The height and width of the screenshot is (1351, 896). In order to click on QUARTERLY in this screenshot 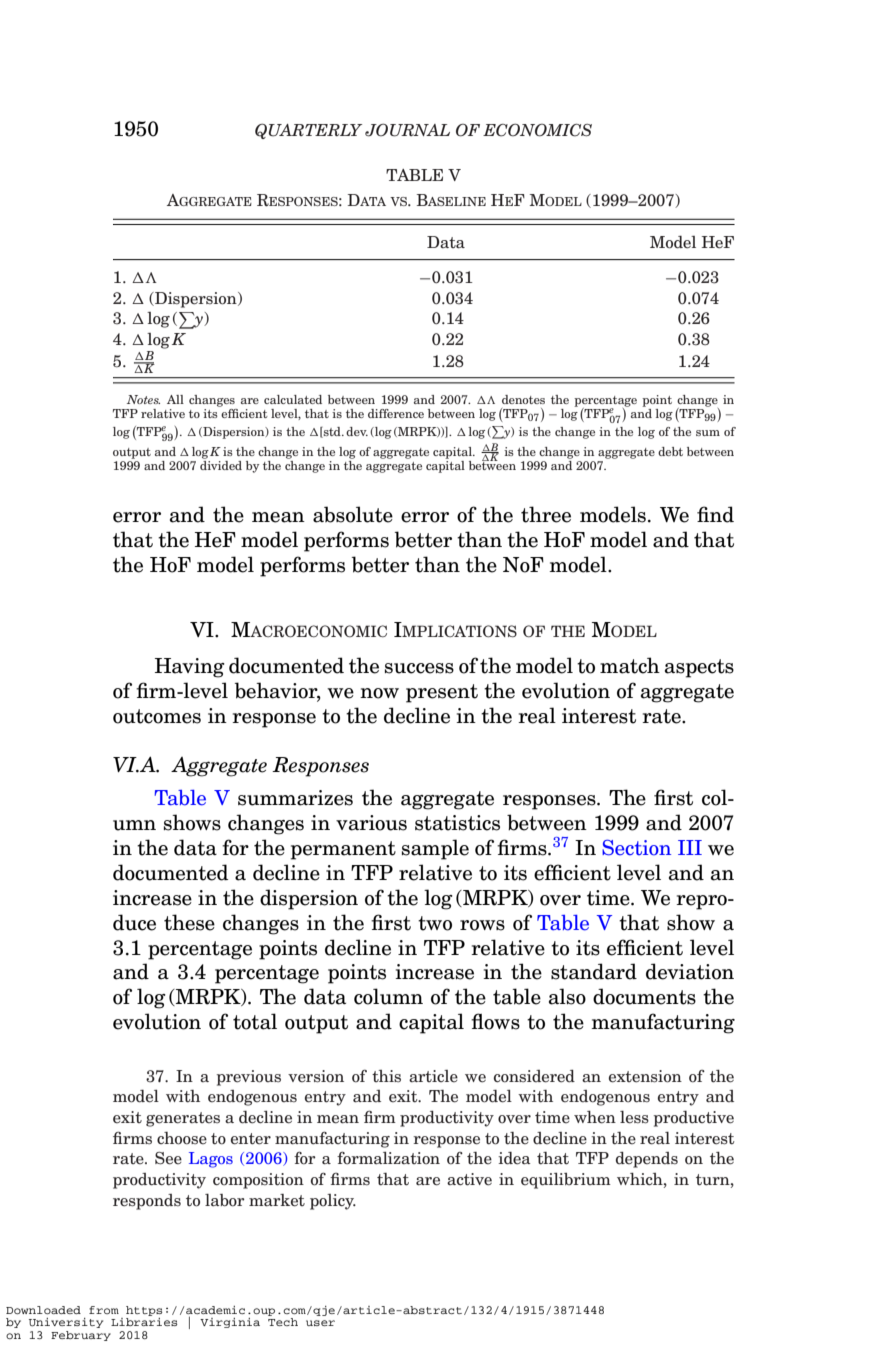, I will do `click(308, 131)`.
